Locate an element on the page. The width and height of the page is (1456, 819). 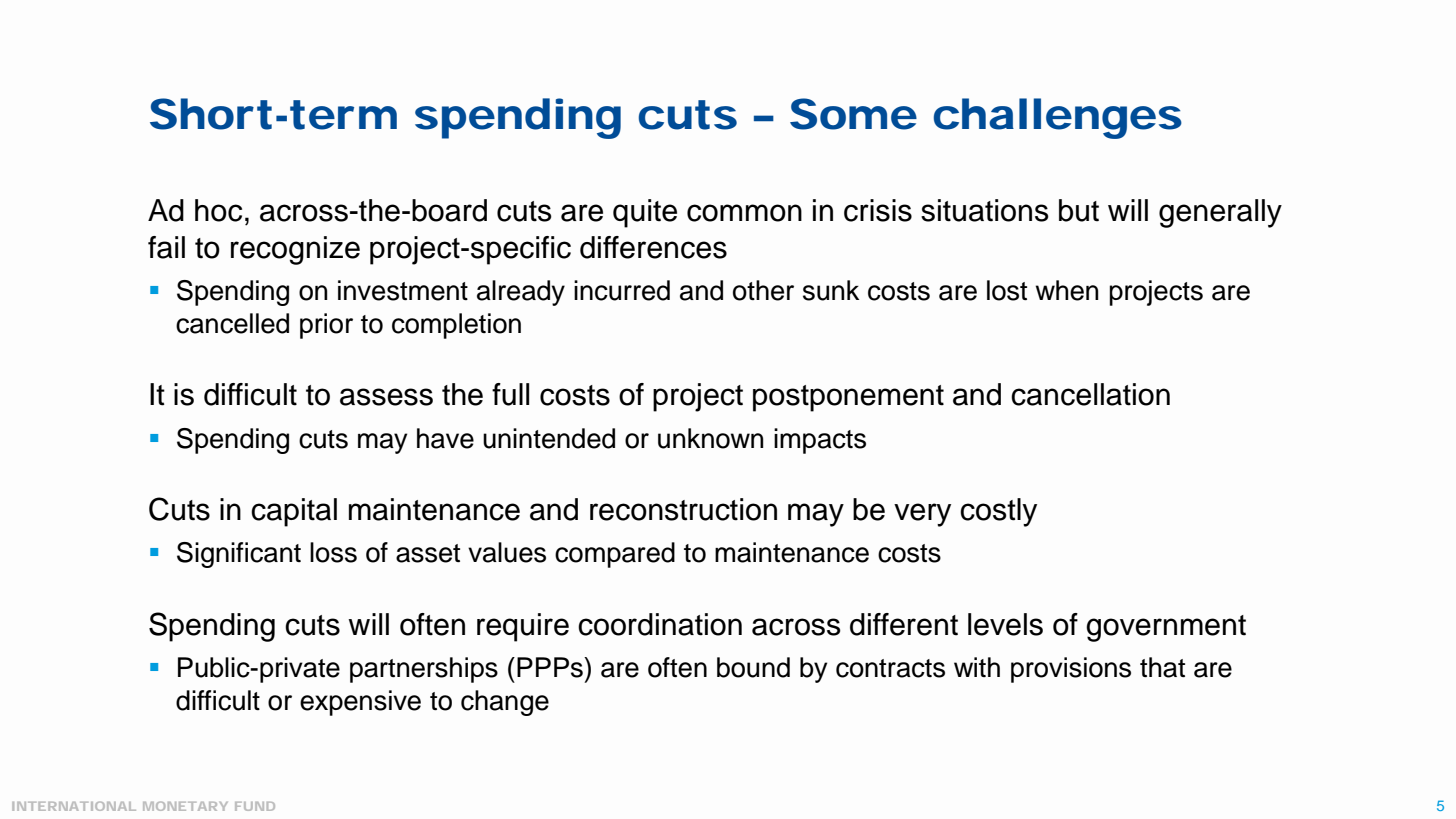
hoc is located at coordinates (218, 210).
